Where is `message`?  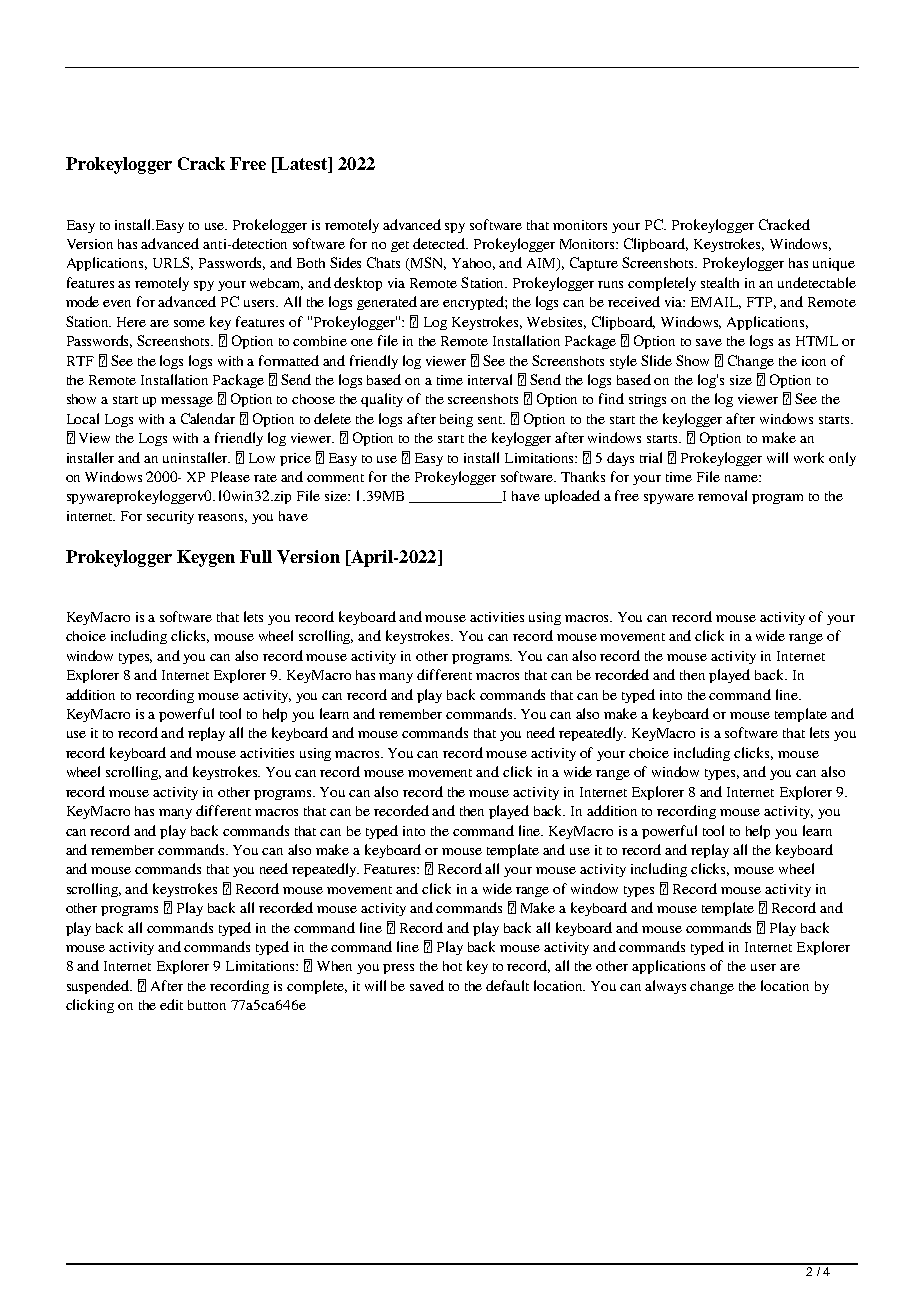
message is located at coordinates (187, 402).
